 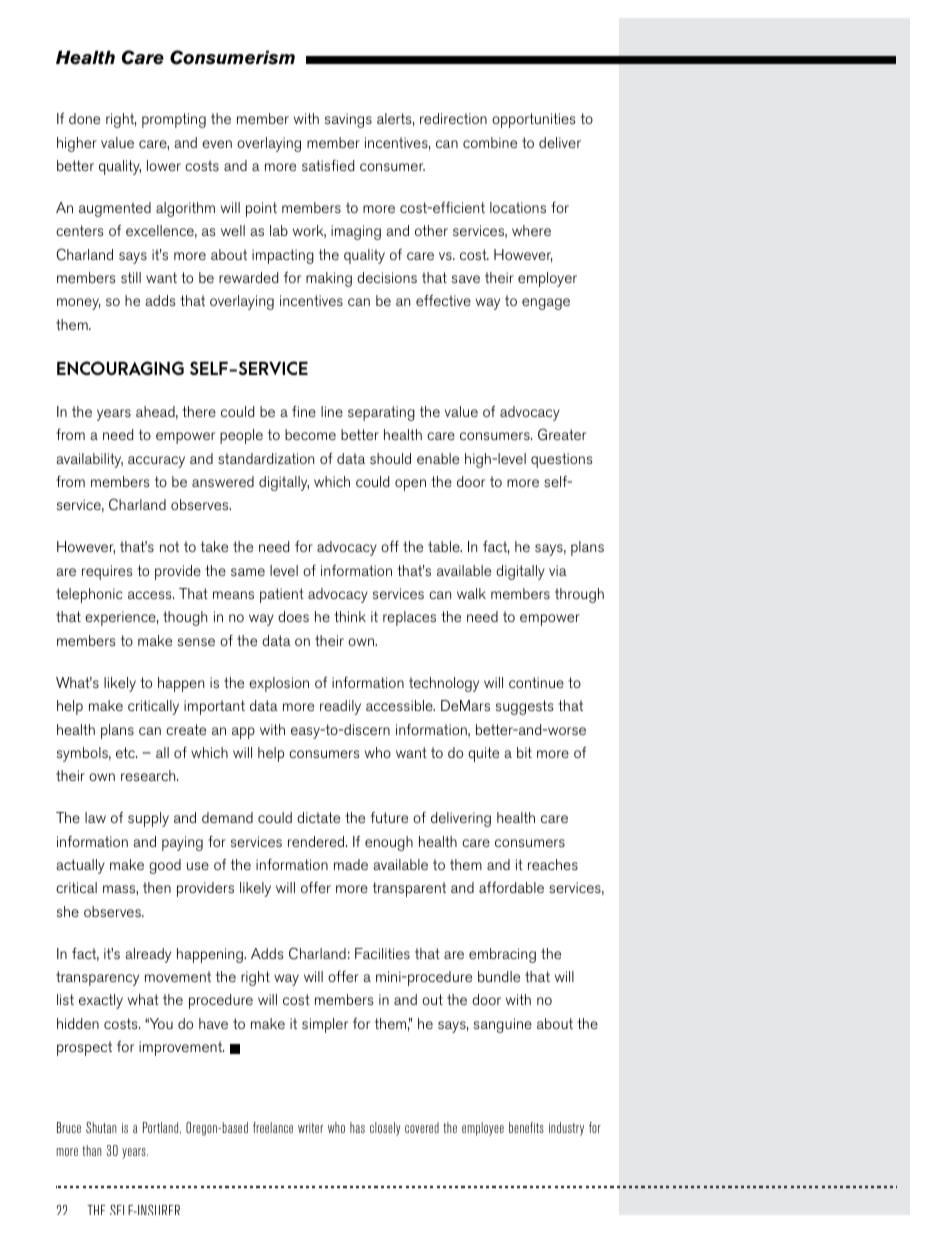 What do you see at coordinates (91, 1150) in the screenshot?
I see `than` at bounding box center [91, 1150].
